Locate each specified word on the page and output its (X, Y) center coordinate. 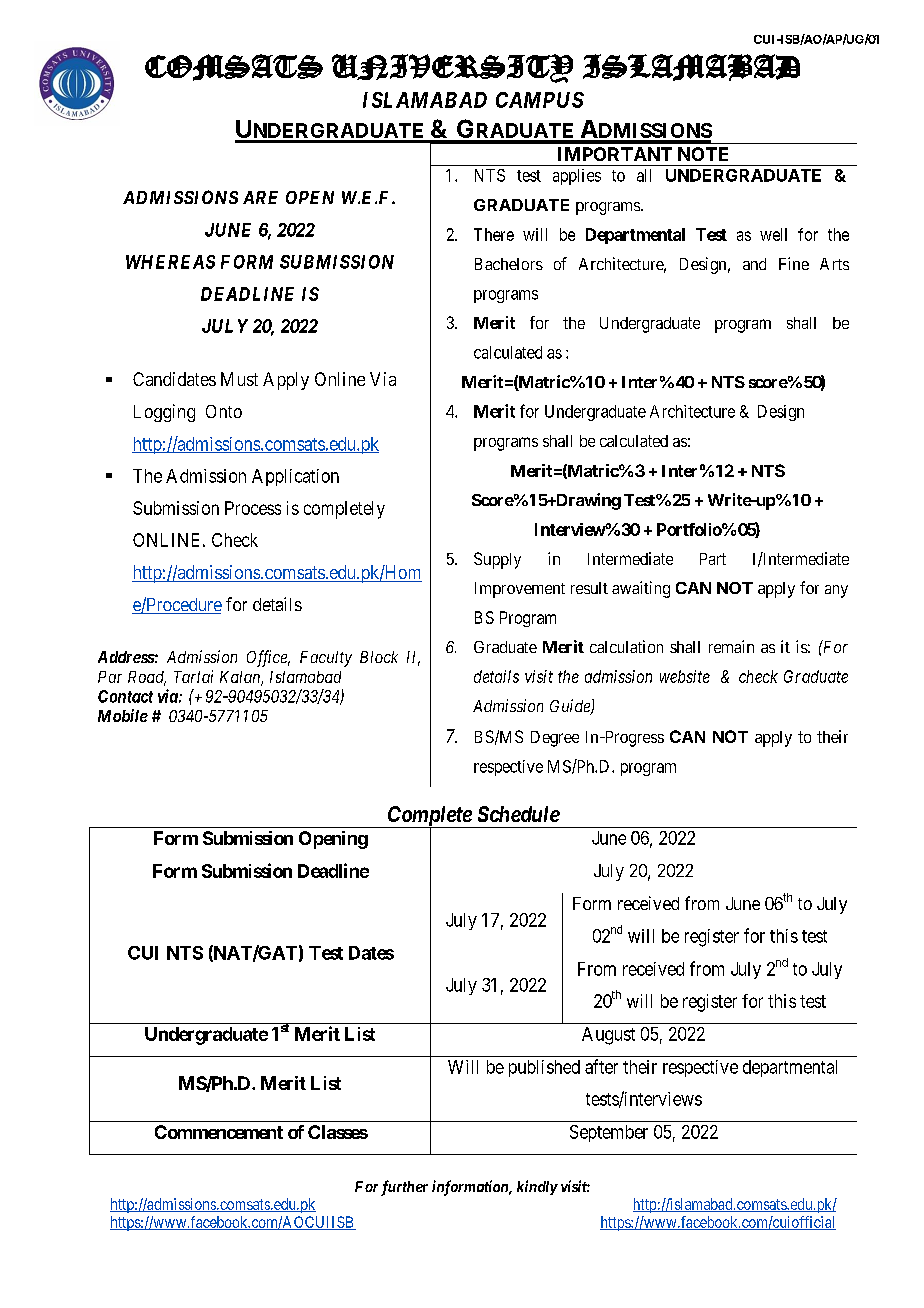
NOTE (703, 154)
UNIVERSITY (452, 68)
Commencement (219, 1132)
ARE (260, 197)
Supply (497, 560)
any (836, 591)
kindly (537, 1187)
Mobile (123, 715)
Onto (224, 411)
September (609, 1133)
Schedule (519, 814)
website (685, 676)
